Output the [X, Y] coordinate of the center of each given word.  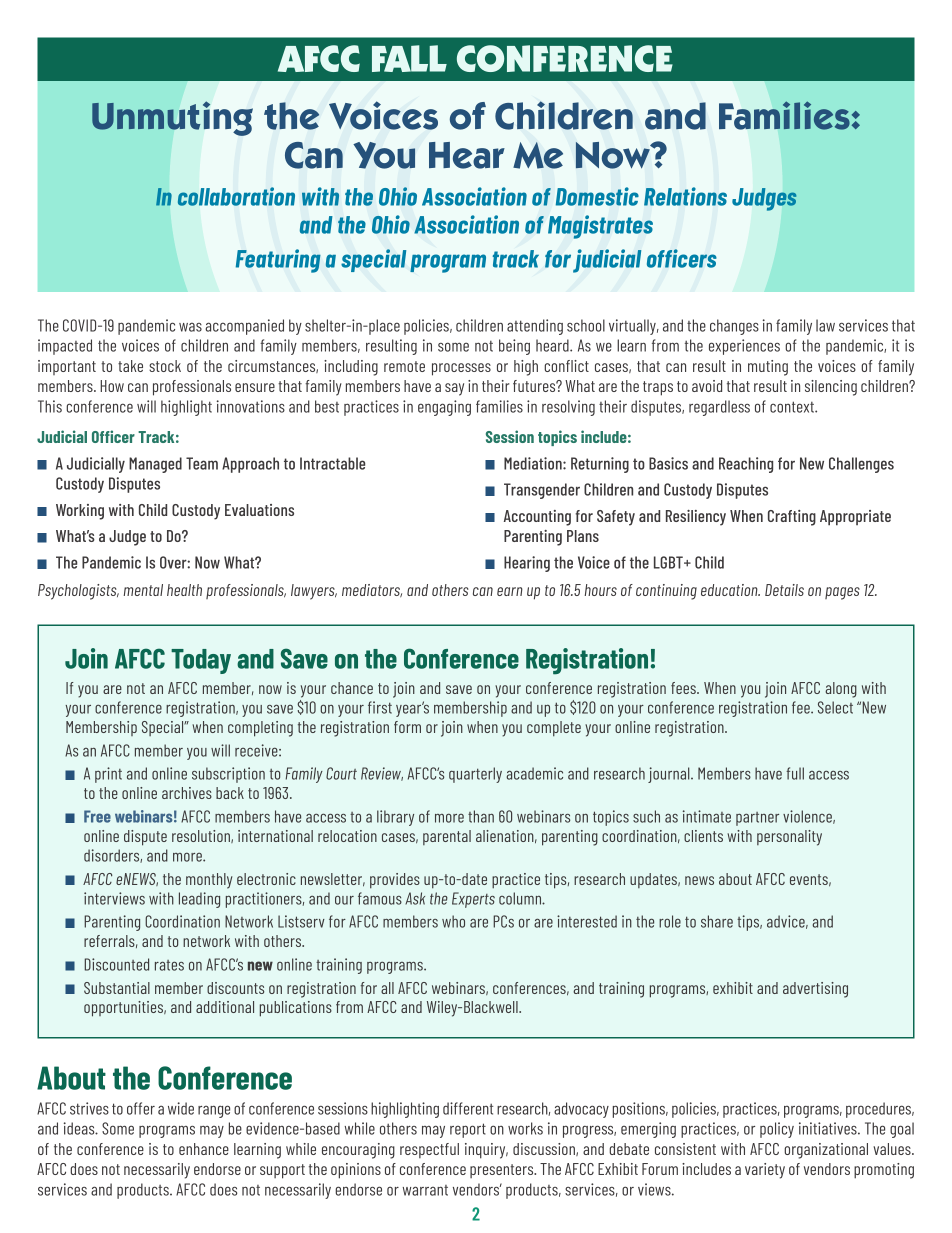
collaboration [236, 196]
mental [143, 590]
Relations [685, 196]
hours [600, 590]
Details [784, 590]
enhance [204, 1149]
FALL [409, 58]
